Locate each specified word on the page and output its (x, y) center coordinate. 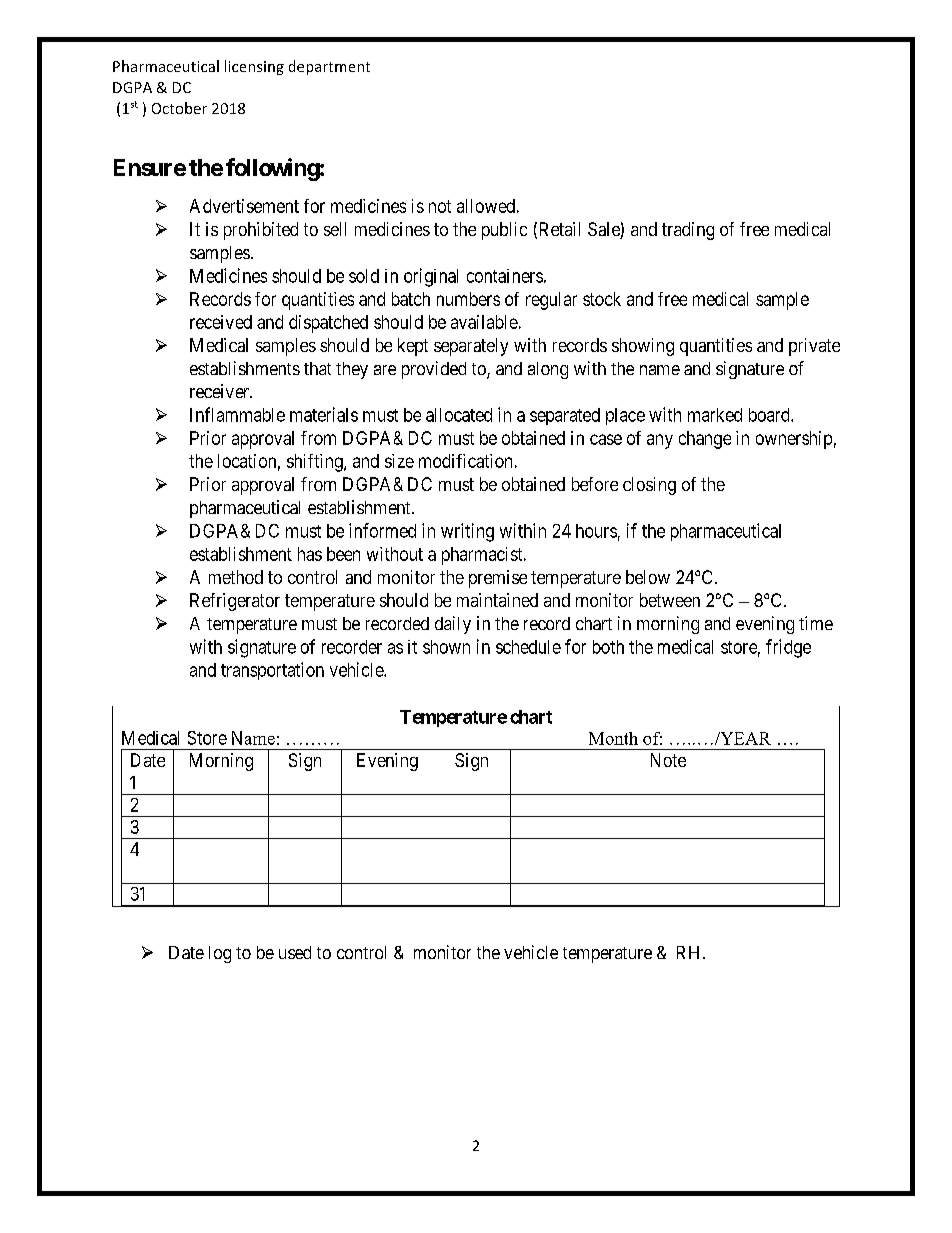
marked (715, 415)
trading (688, 231)
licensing (254, 67)
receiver (221, 391)
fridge (788, 648)
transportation (272, 671)
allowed (486, 206)
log (220, 954)
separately (471, 347)
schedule (528, 647)
